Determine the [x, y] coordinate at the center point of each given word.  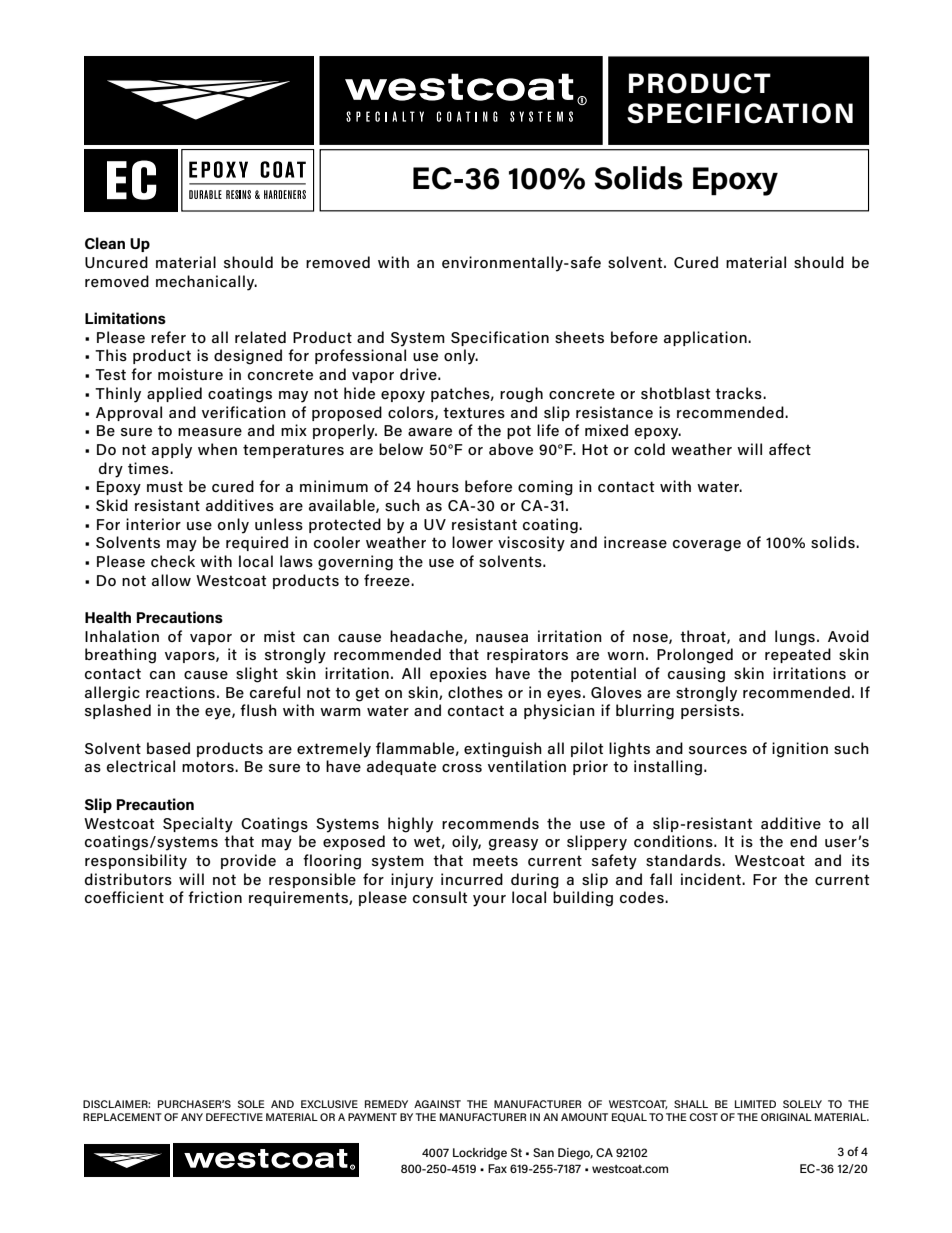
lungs [795, 638]
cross [462, 768]
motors [209, 766]
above [511, 449]
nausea [502, 638]
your [489, 901]
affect [790, 449]
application [706, 338]
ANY [192, 1117]
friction [215, 897]
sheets [579, 337]
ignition [800, 750]
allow [171, 580]
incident [712, 879]
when [217, 449]
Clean [105, 243]
